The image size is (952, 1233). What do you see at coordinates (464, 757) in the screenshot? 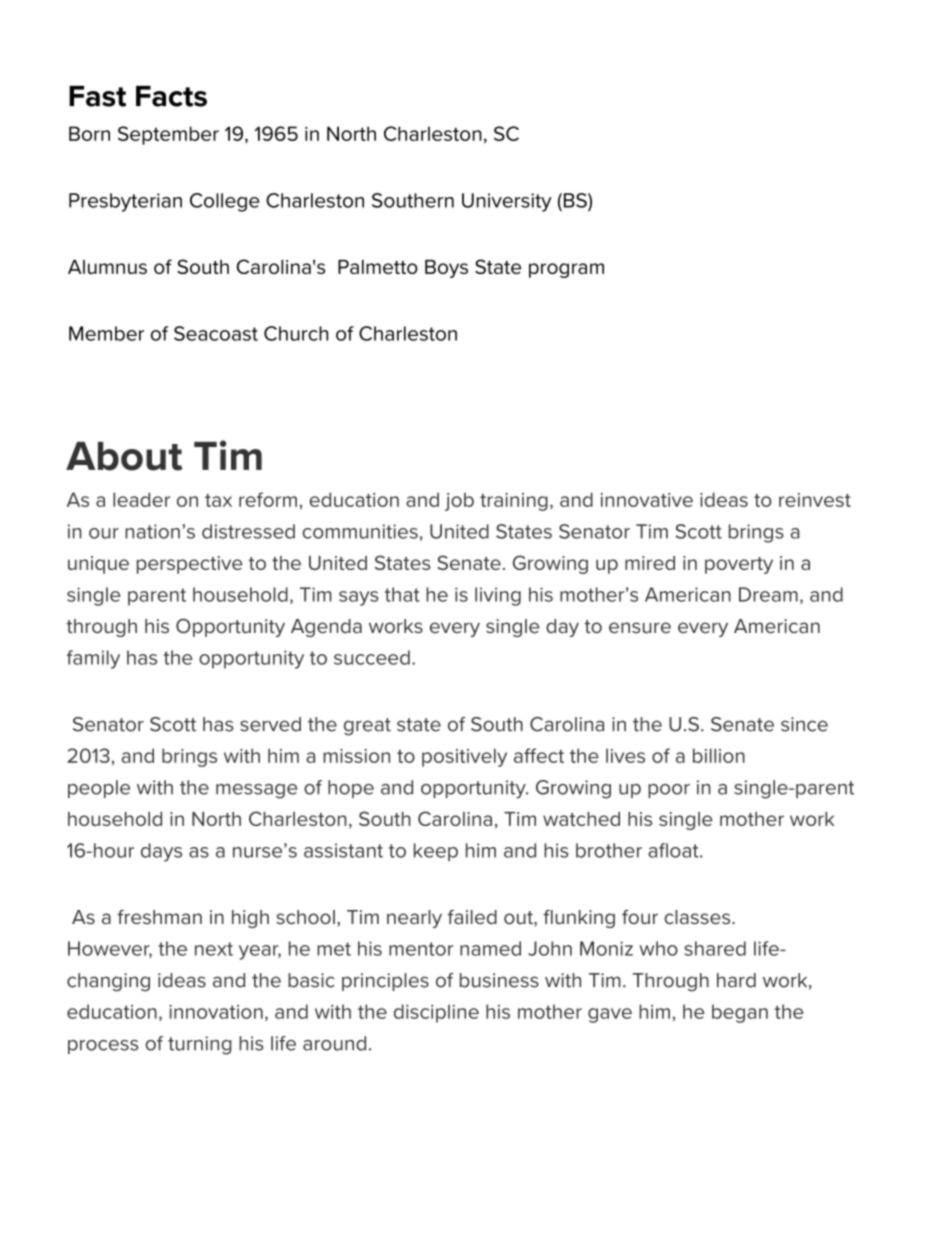
I see `positively` at bounding box center [464, 757].
